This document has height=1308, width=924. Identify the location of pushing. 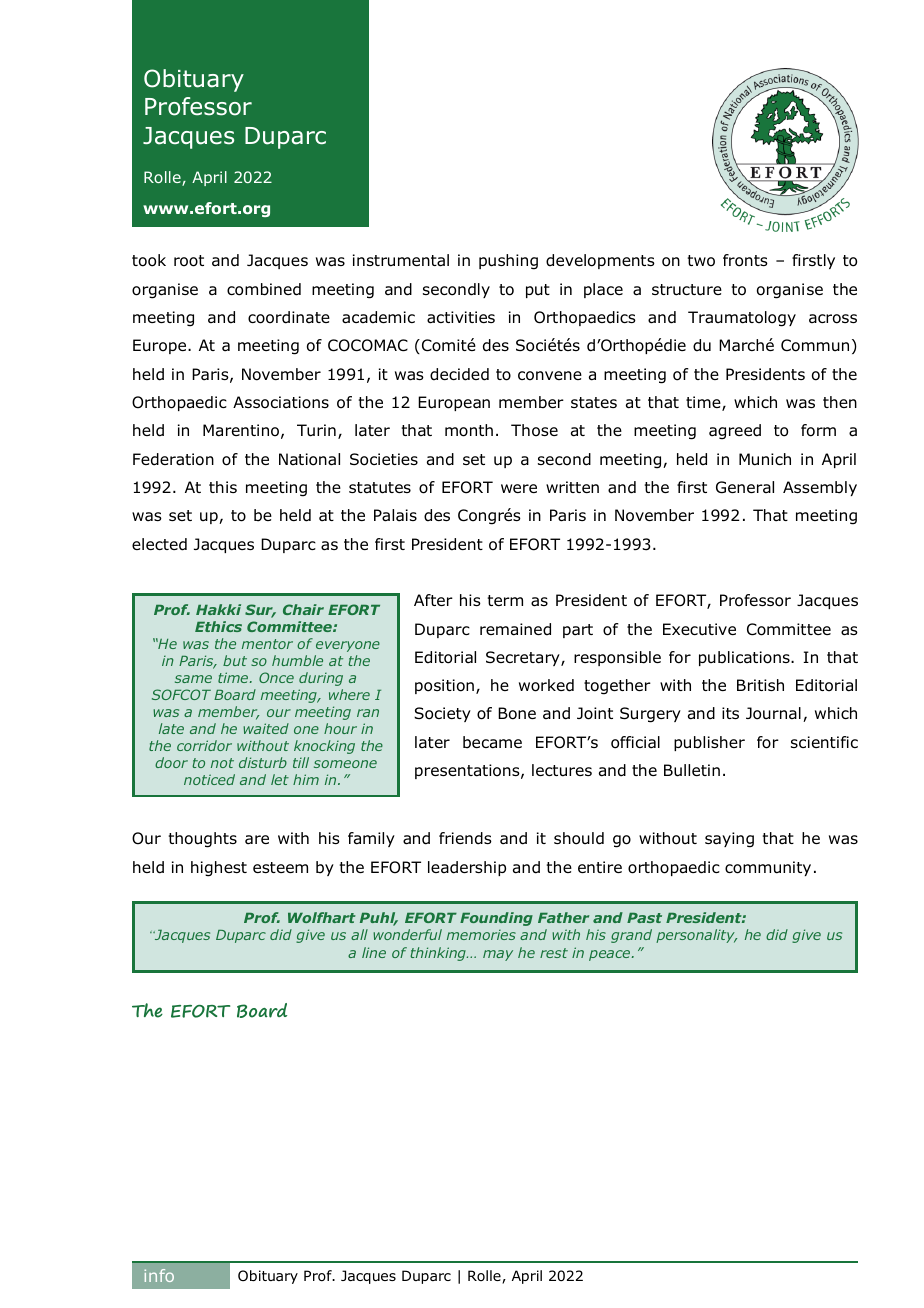
(508, 262).
